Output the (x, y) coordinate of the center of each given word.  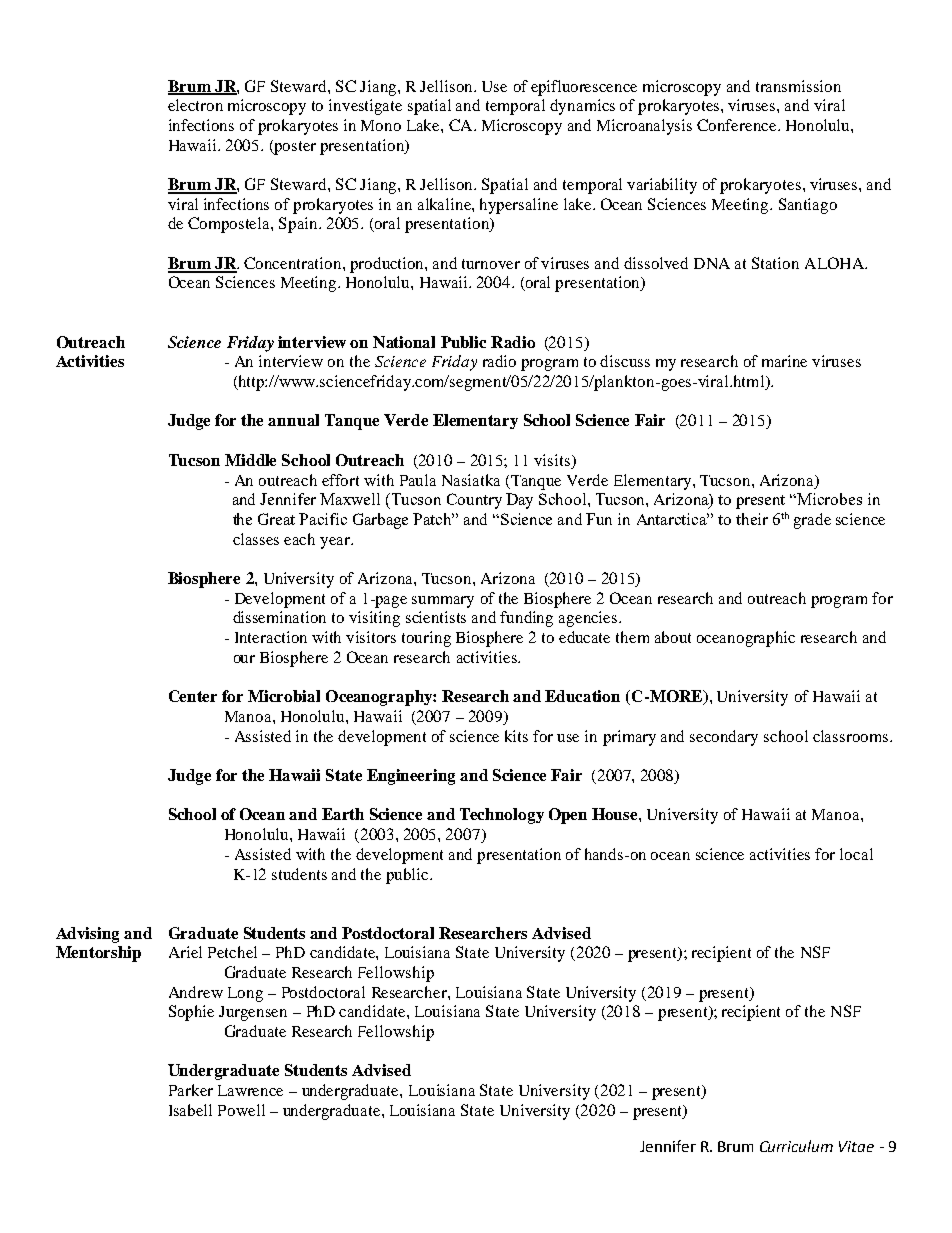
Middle (250, 460)
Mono (381, 125)
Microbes (829, 499)
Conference (738, 125)
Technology (502, 816)
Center (193, 696)
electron (195, 105)
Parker (191, 1090)
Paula (418, 480)
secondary (724, 738)
